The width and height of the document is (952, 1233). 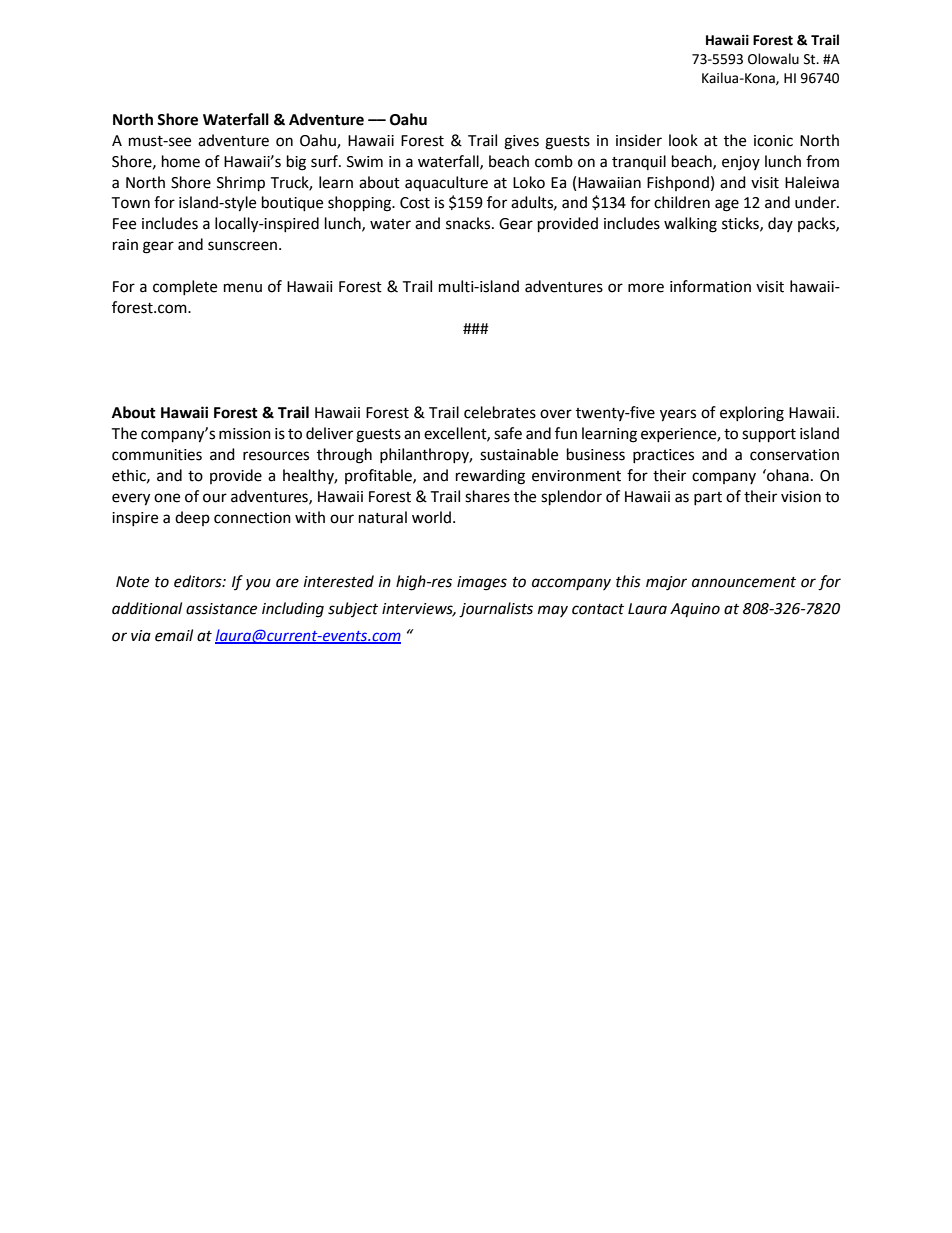 What do you see at coordinates (245, 434) in the document?
I see `mission` at bounding box center [245, 434].
